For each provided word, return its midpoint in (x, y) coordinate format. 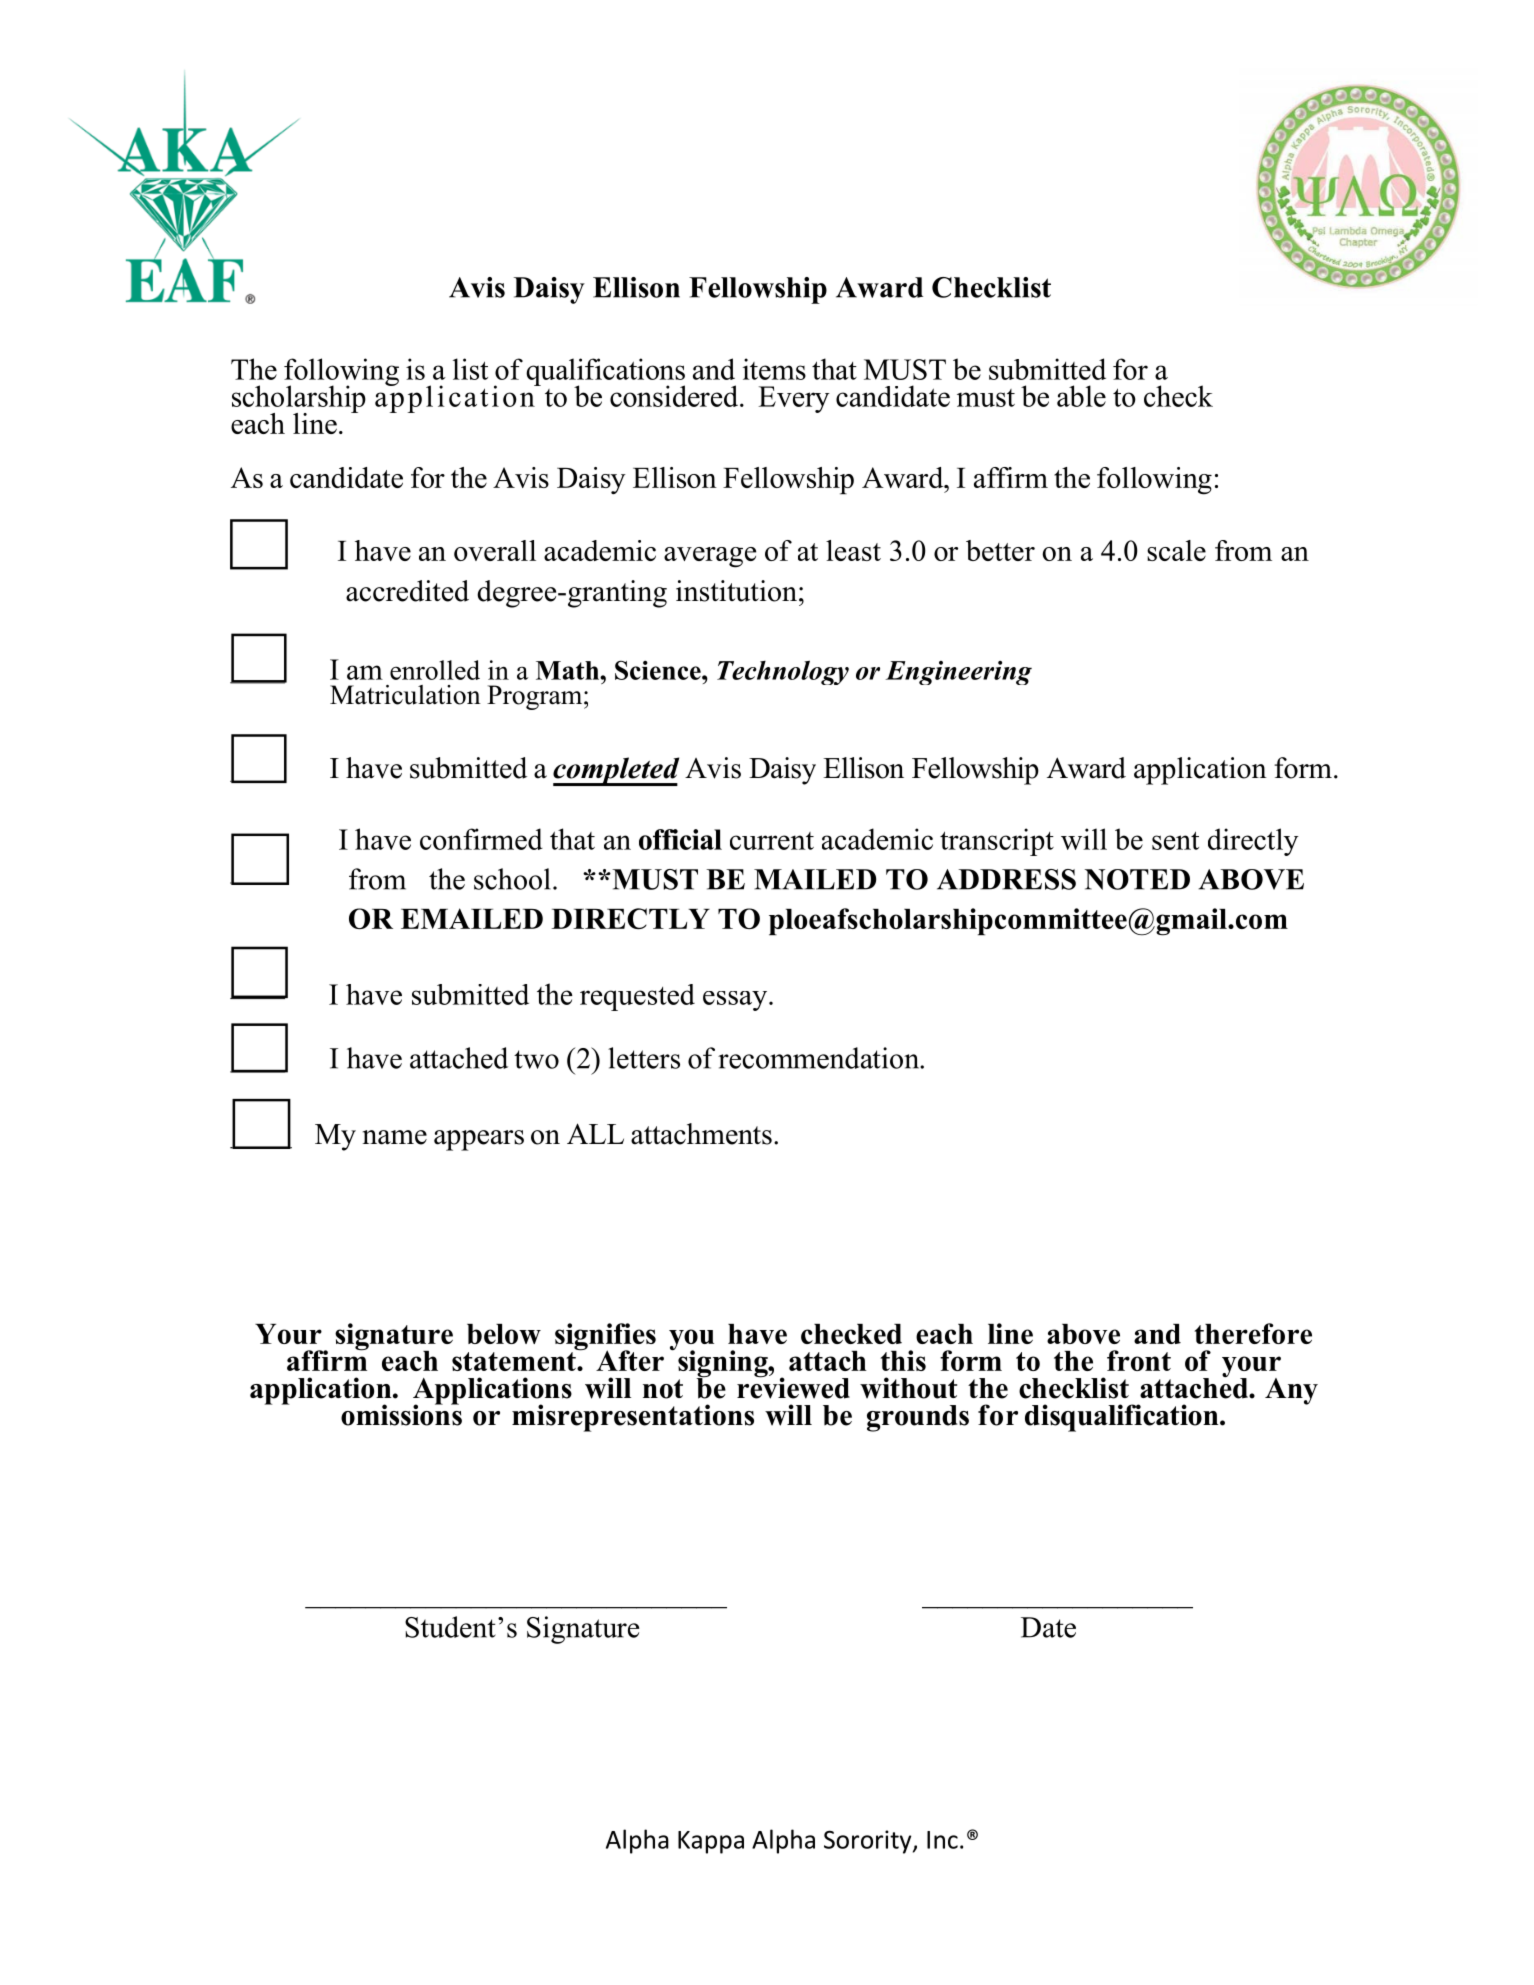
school (512, 879)
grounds (918, 1418)
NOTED (1137, 879)
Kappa (711, 1842)
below (504, 1334)
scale (1176, 550)
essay (736, 1001)
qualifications (605, 373)
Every (794, 399)
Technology (783, 672)
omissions (401, 1414)
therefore (1253, 1333)
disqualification (1123, 1418)
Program (536, 697)
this (903, 1360)
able (1081, 396)
